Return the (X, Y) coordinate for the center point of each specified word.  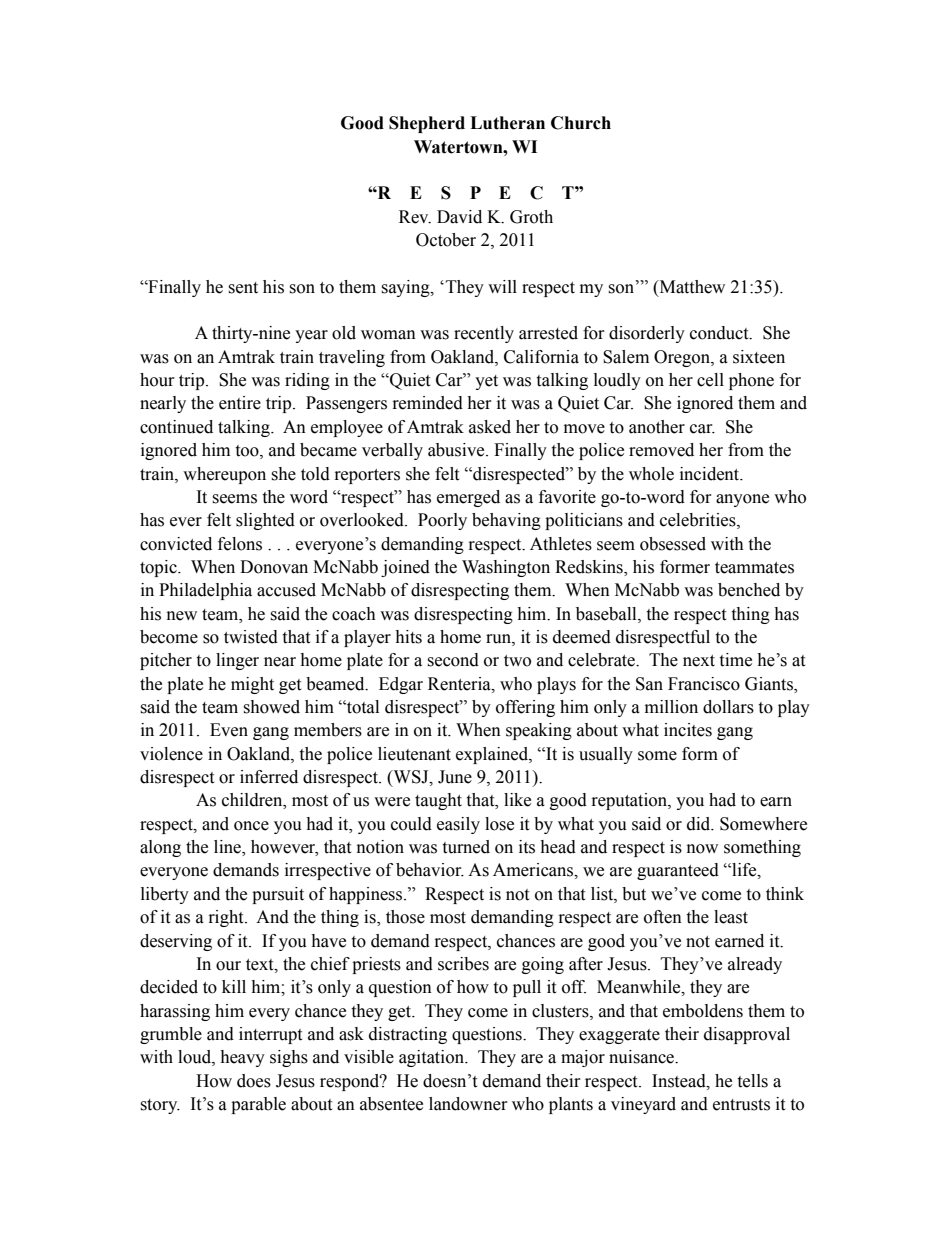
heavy (242, 1058)
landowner (468, 1104)
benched (749, 590)
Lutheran (507, 123)
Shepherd (427, 124)
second (453, 660)
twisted (251, 637)
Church (581, 123)
